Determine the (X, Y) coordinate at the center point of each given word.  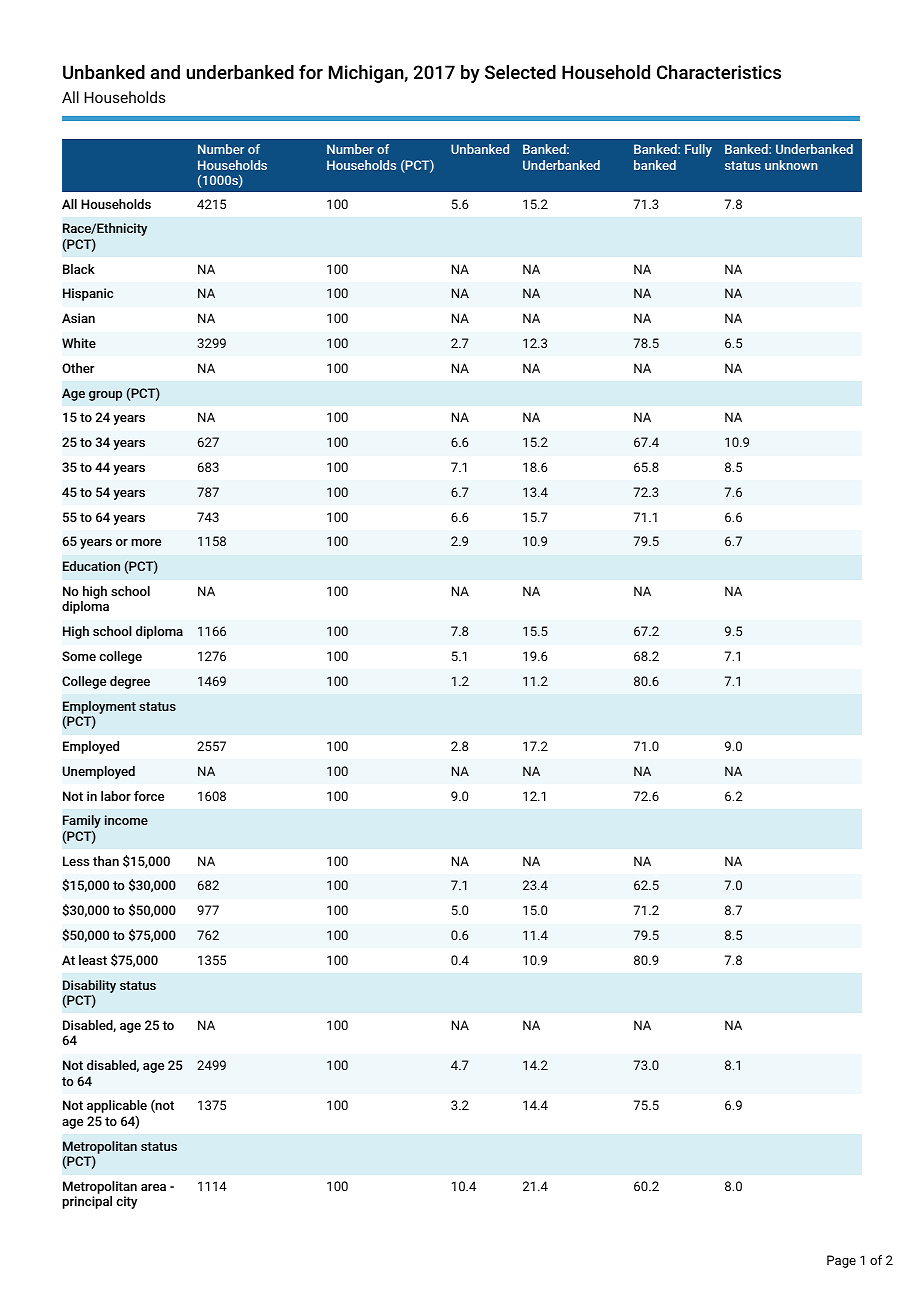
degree (130, 682)
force (149, 796)
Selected (520, 72)
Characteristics (719, 72)
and (165, 72)
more (146, 542)
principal (87, 1202)
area (153, 1187)
